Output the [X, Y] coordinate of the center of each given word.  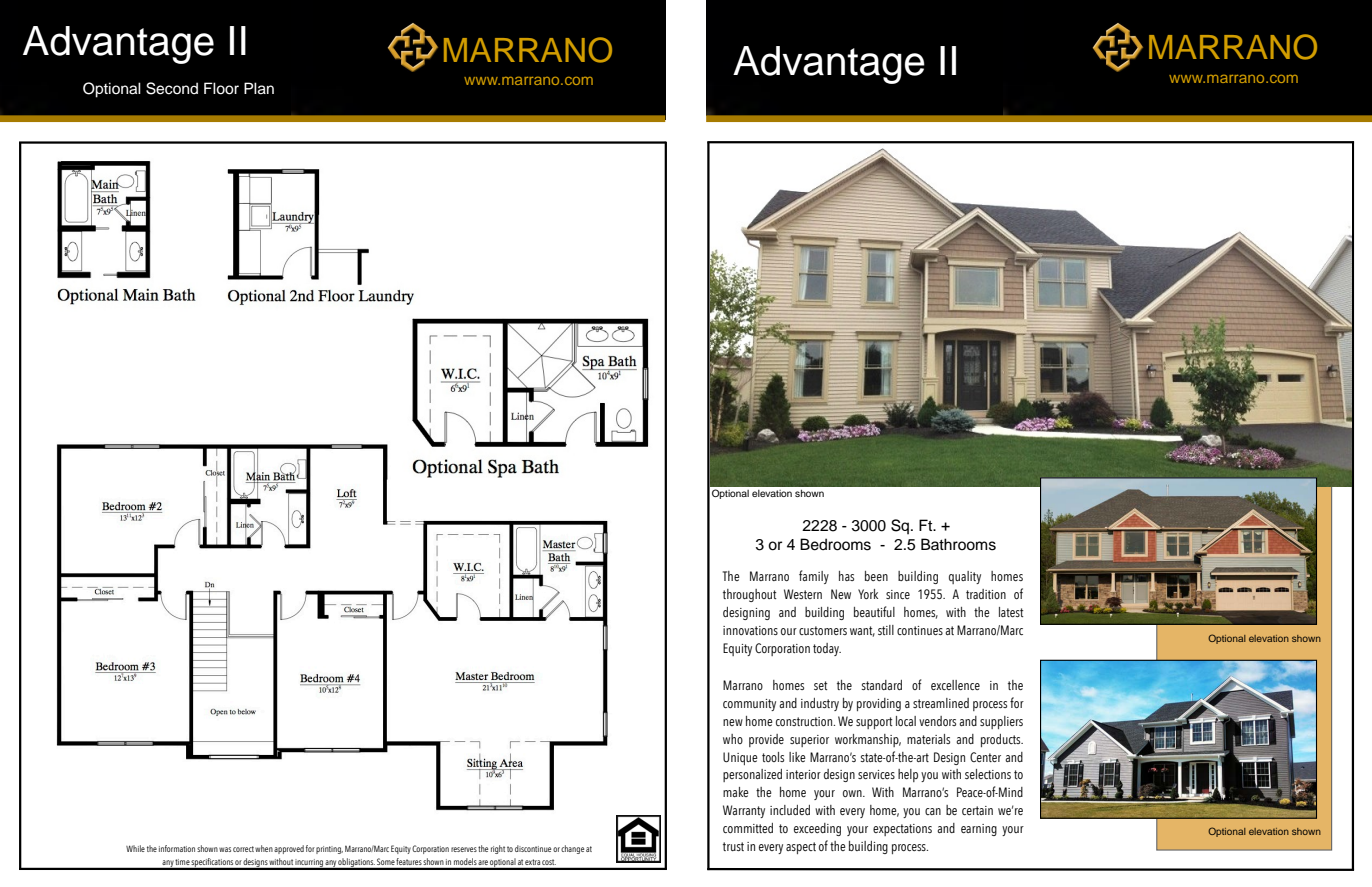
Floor [221, 88]
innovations [750, 630]
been [876, 576]
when [264, 848]
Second [172, 88]
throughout [749, 595]
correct [243, 849]
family [814, 577]
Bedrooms [835, 544]
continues [920, 630]
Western [803, 594]
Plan [259, 88]
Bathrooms [958, 544]
